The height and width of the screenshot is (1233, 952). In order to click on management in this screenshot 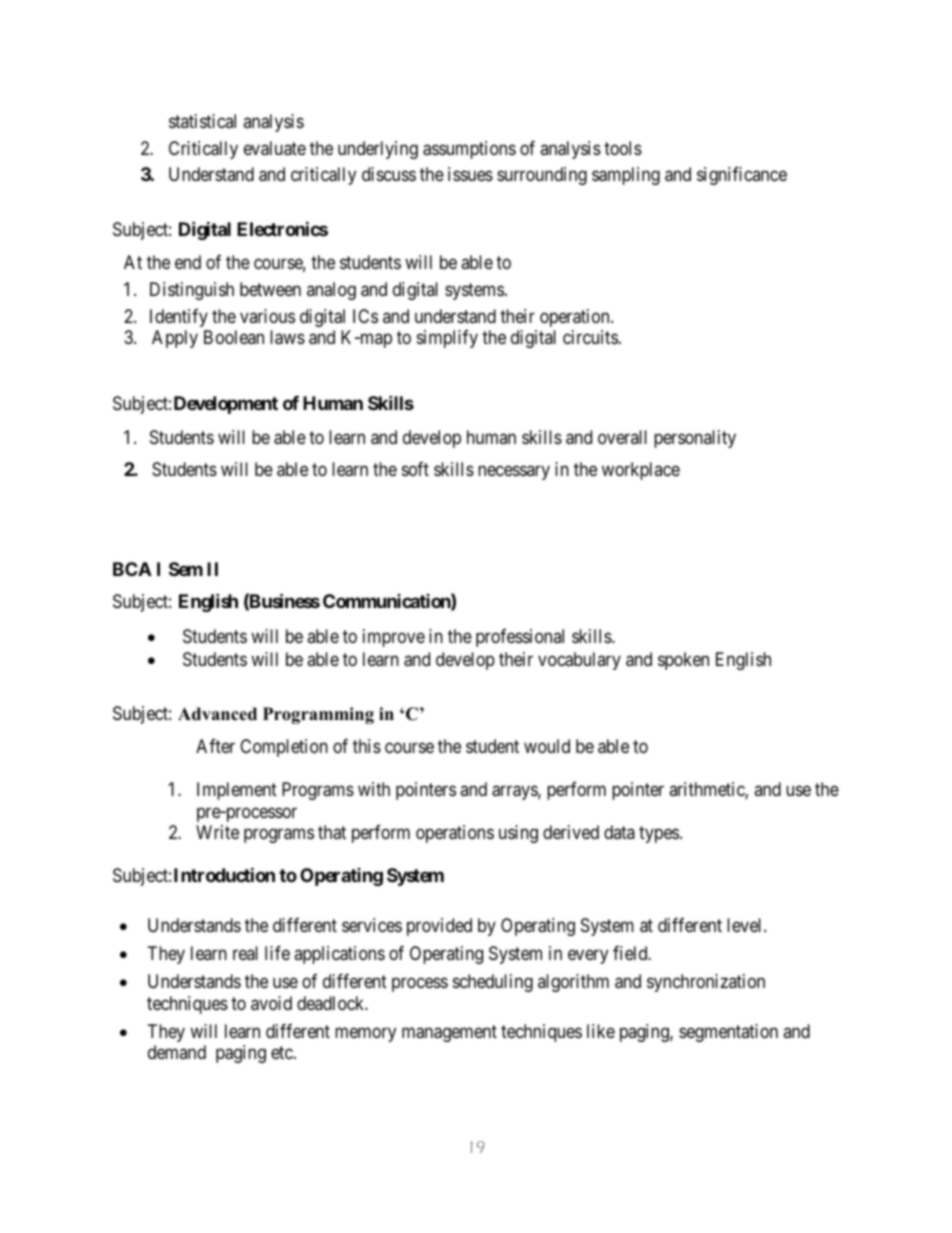, I will do `click(449, 1033)`.
